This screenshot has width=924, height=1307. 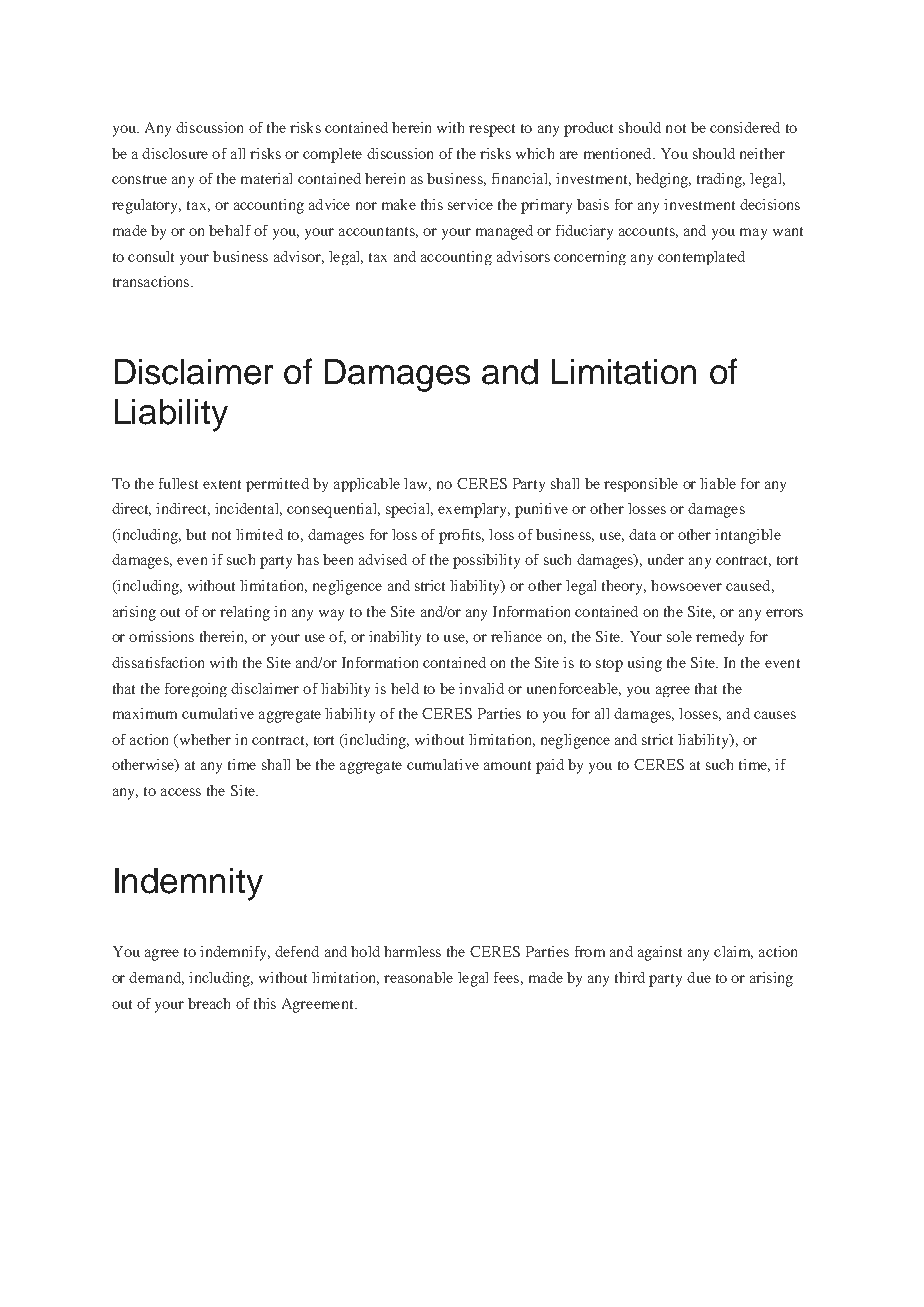 What do you see at coordinates (699, 977) in the screenshot?
I see `due` at bounding box center [699, 977].
